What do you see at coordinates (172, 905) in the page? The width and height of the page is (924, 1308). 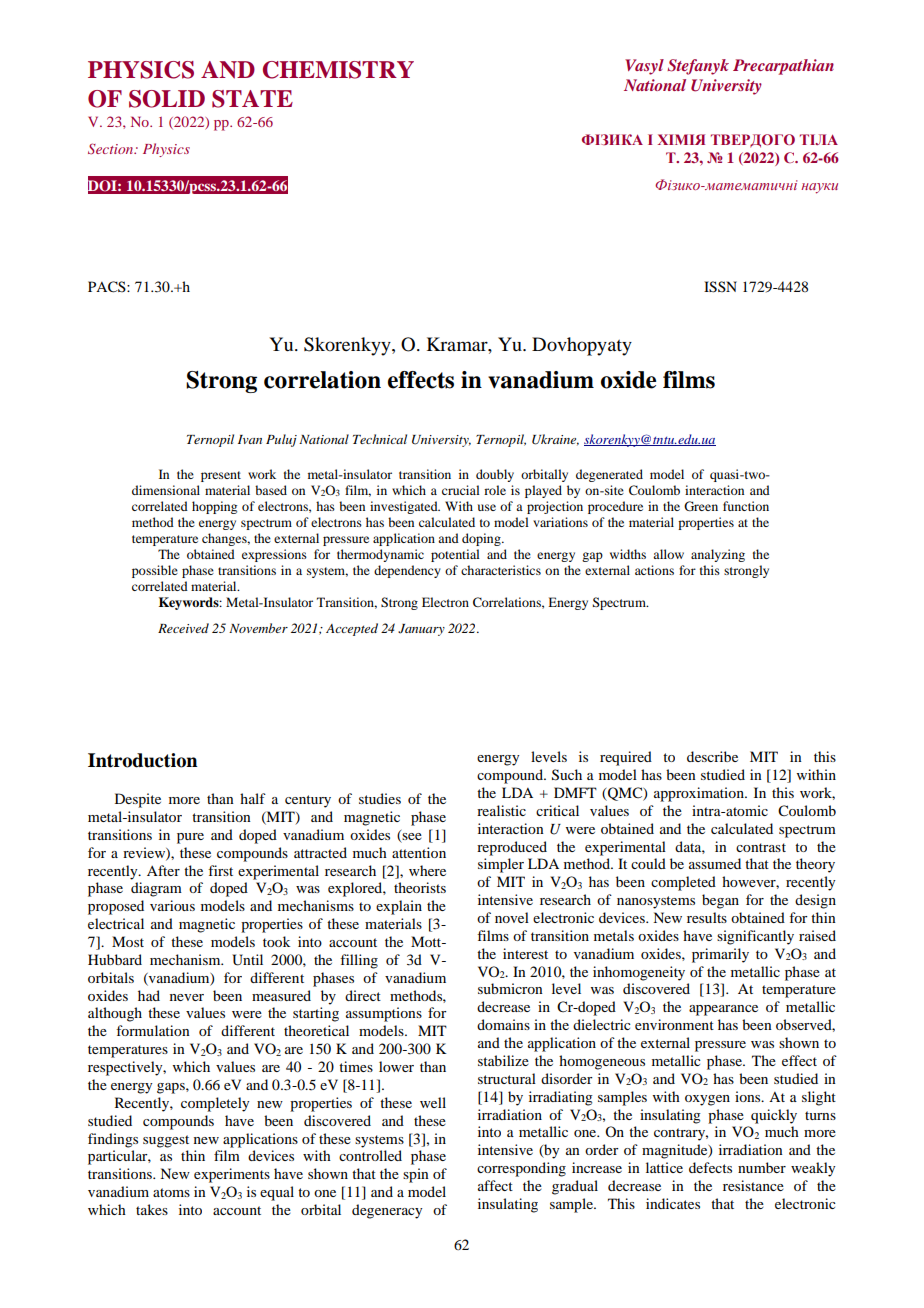 I see `various` at bounding box center [172, 905].
